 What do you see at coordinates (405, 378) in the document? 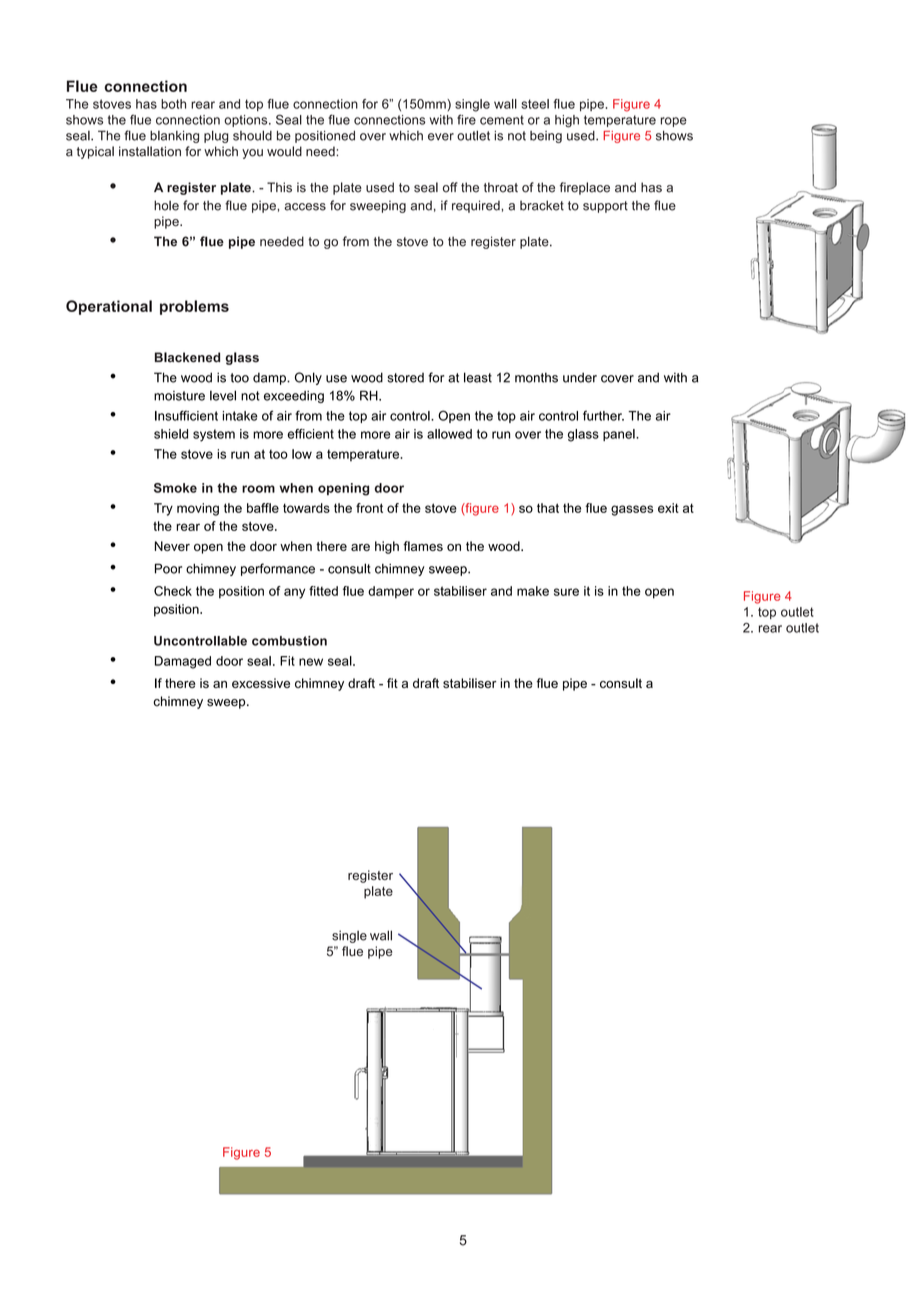
I see `stored` at bounding box center [405, 378].
